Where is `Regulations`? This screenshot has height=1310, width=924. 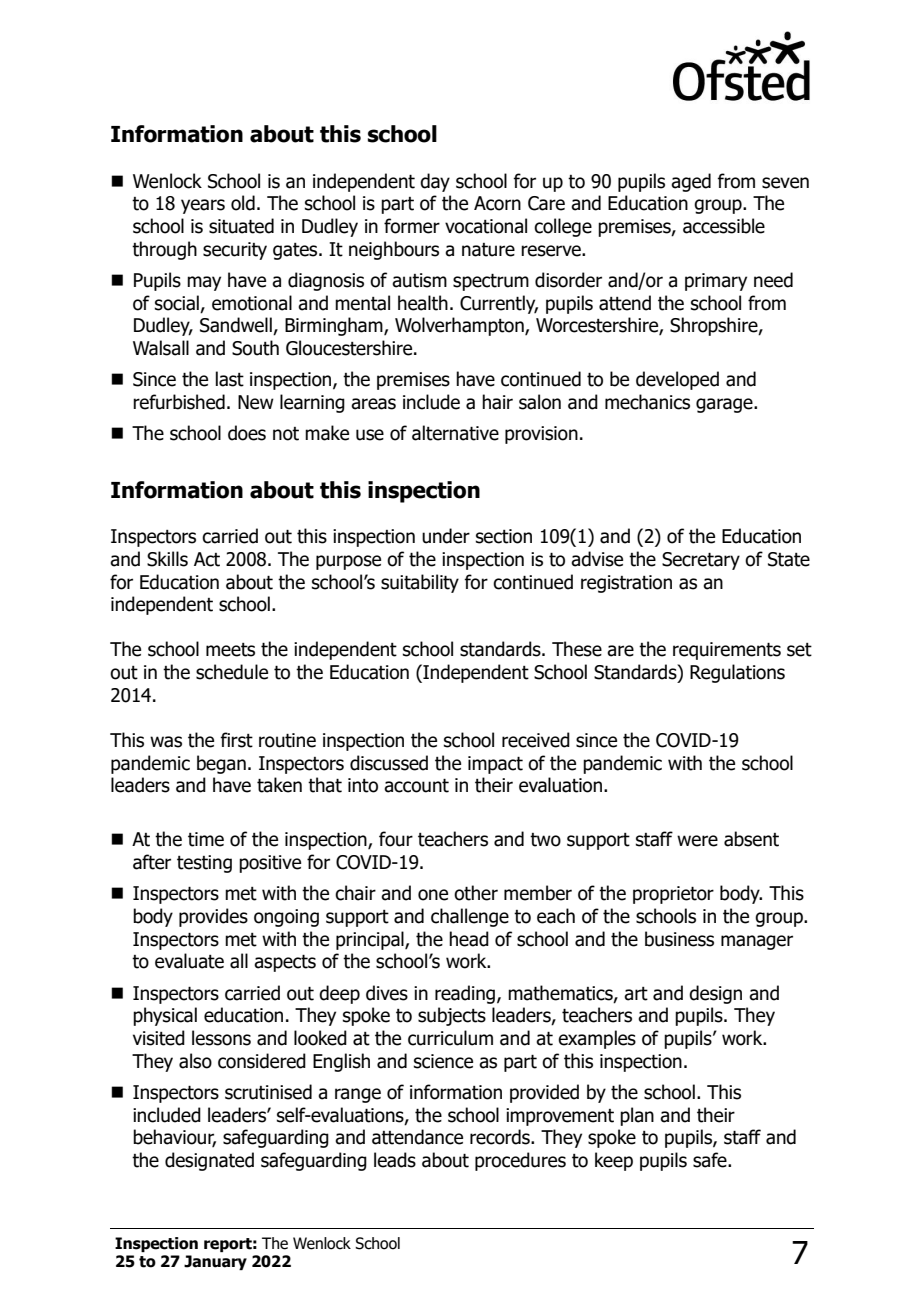 Regulations is located at coordinates (737, 673).
